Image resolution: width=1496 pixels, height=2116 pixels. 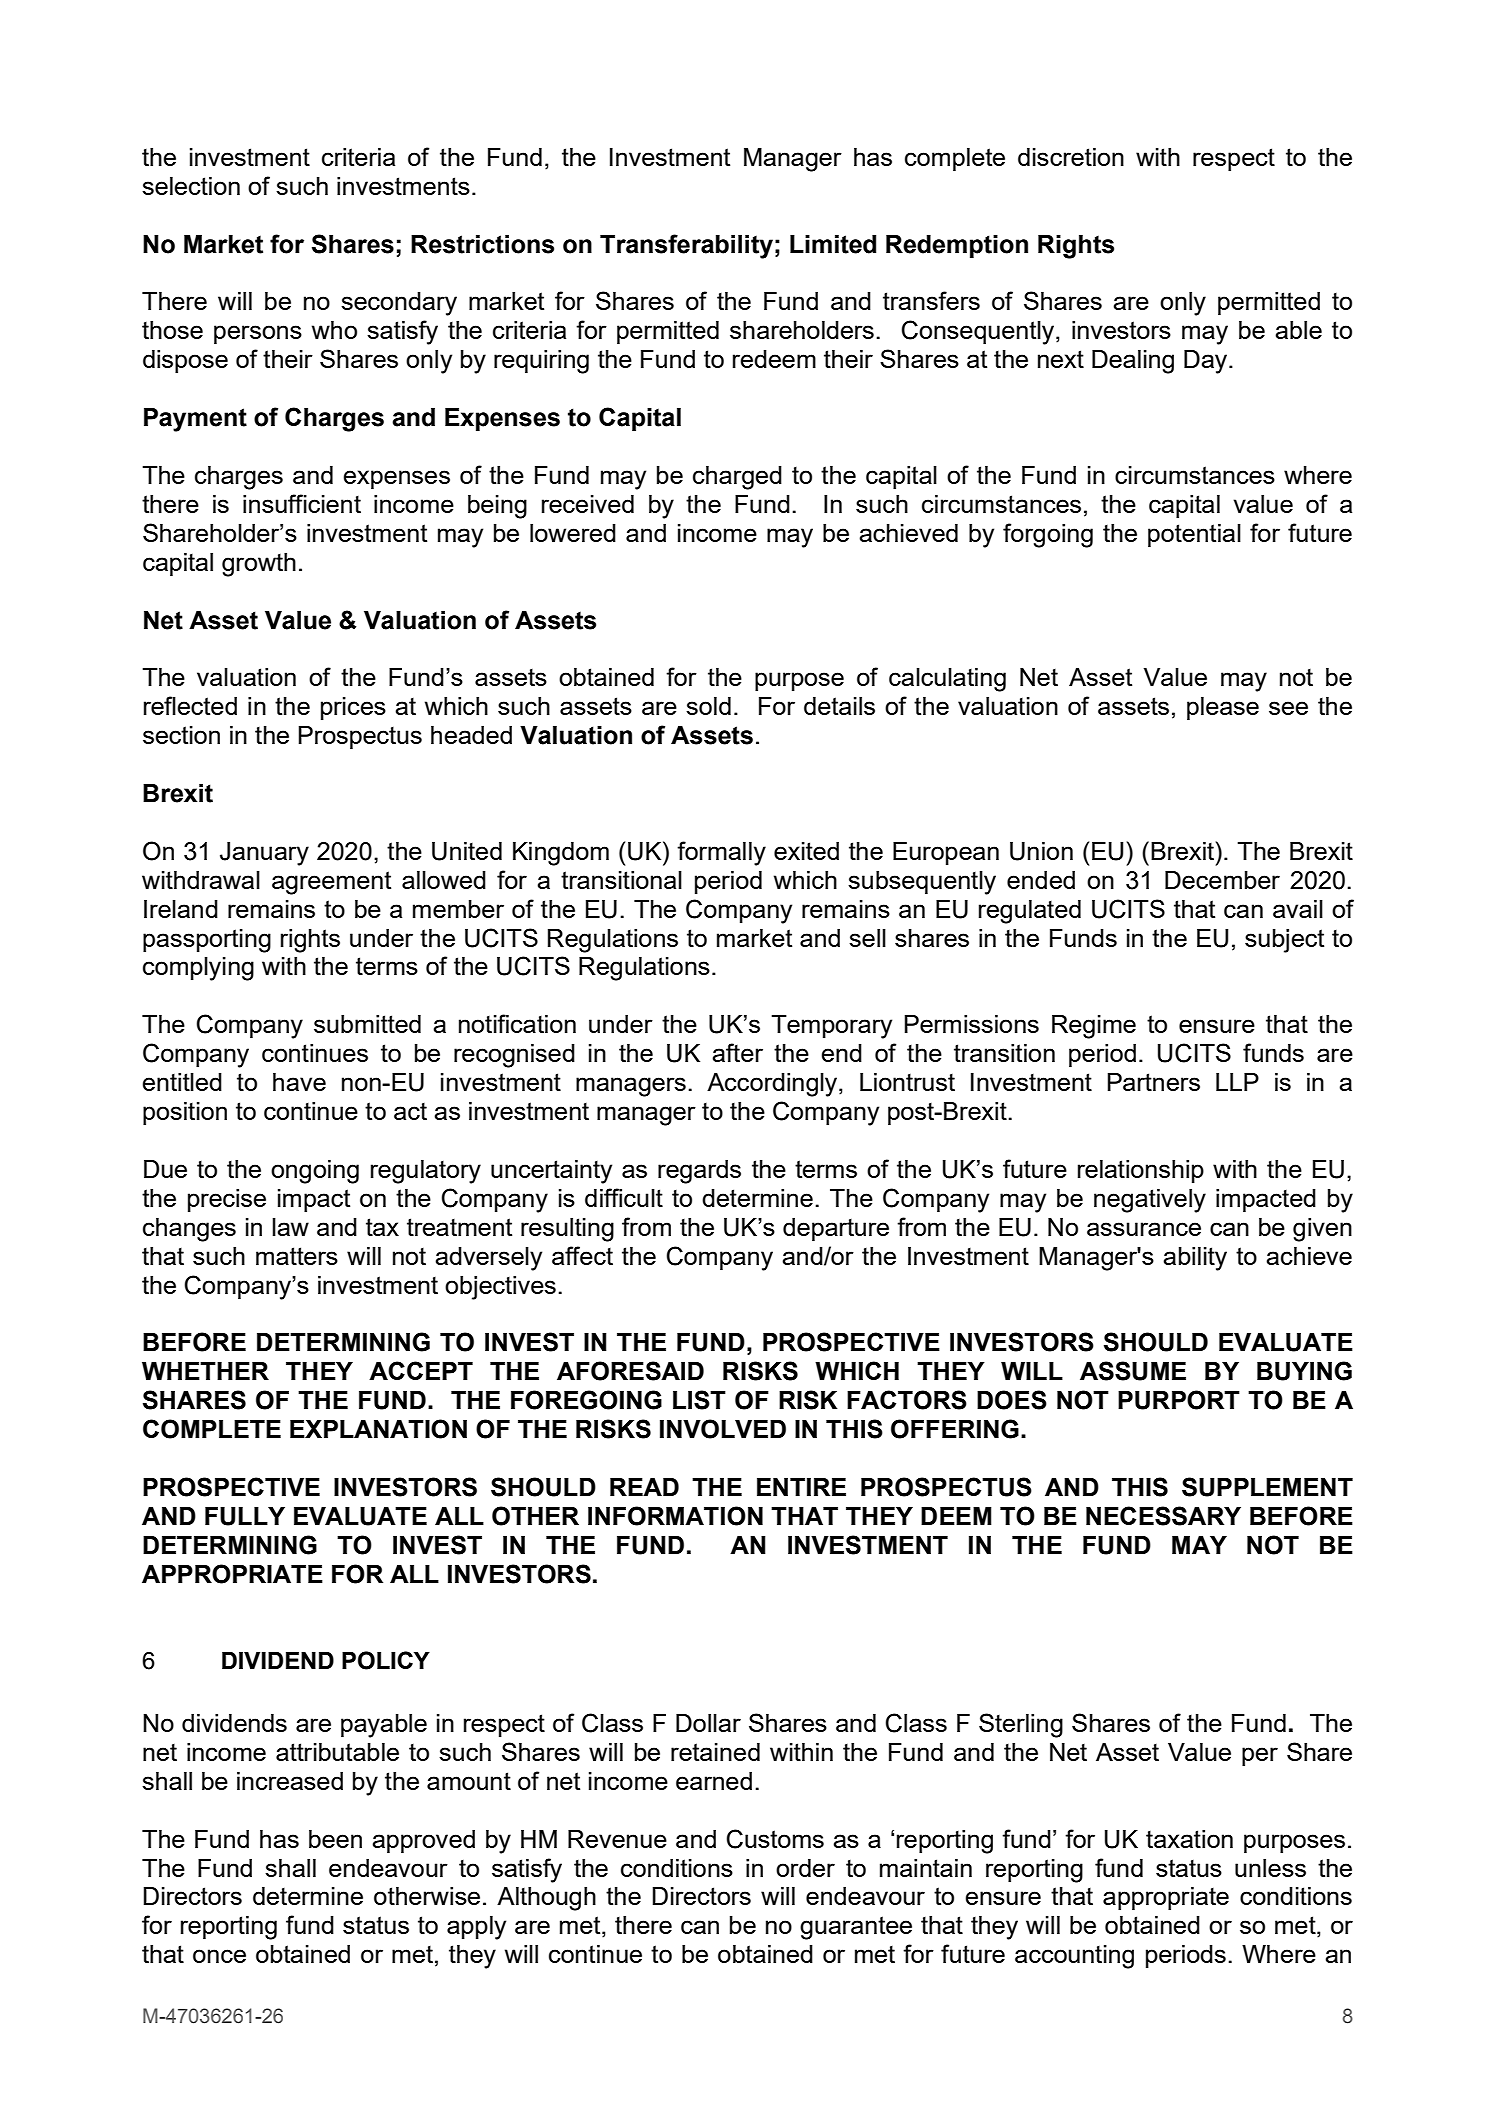 What do you see at coordinates (1154, 1082) in the page?
I see `Partners` at bounding box center [1154, 1082].
